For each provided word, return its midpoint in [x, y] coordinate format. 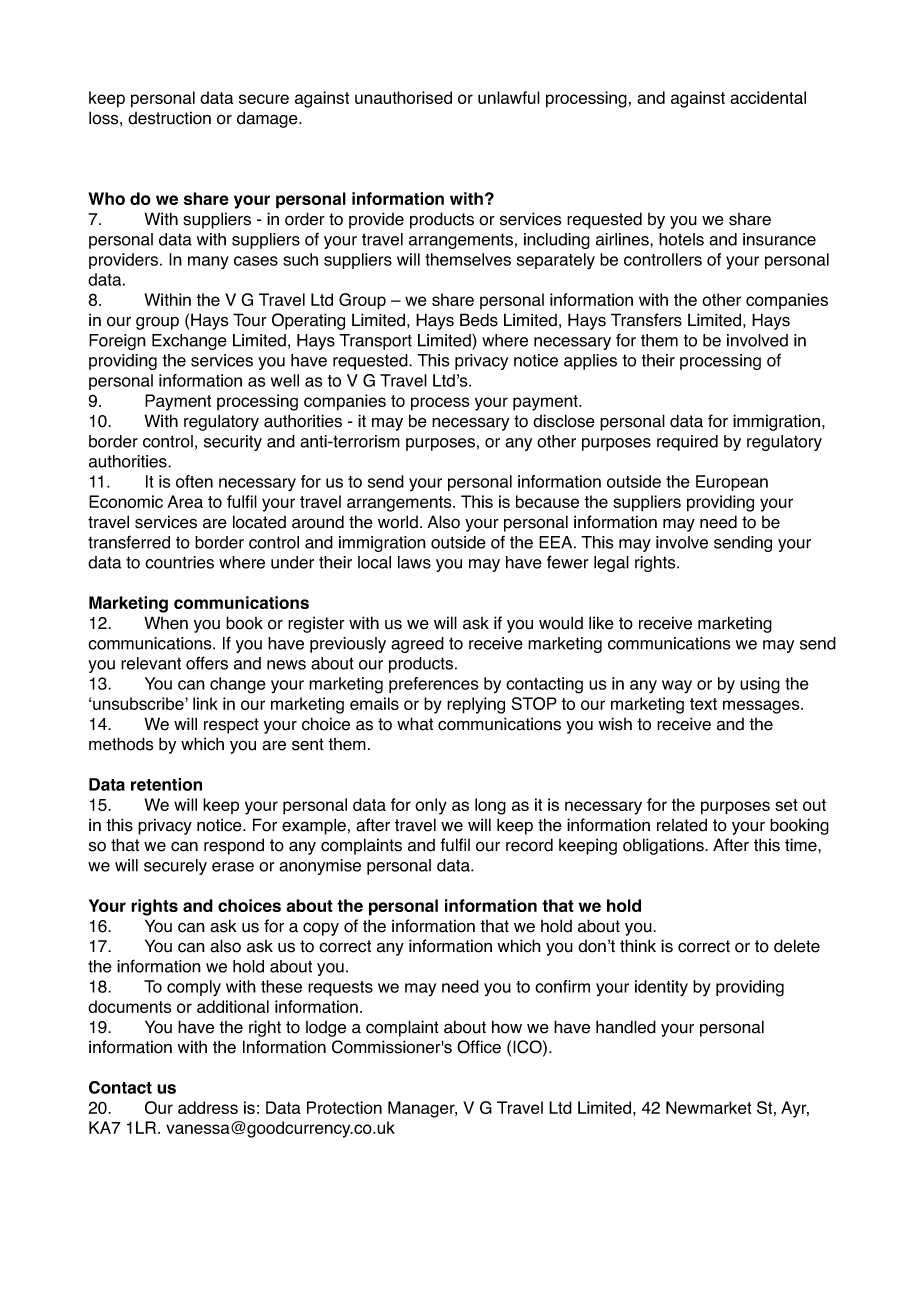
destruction [169, 118]
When [166, 623]
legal [611, 564]
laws [414, 562]
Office [479, 1047]
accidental [768, 97]
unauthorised [403, 97]
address [208, 1107]
